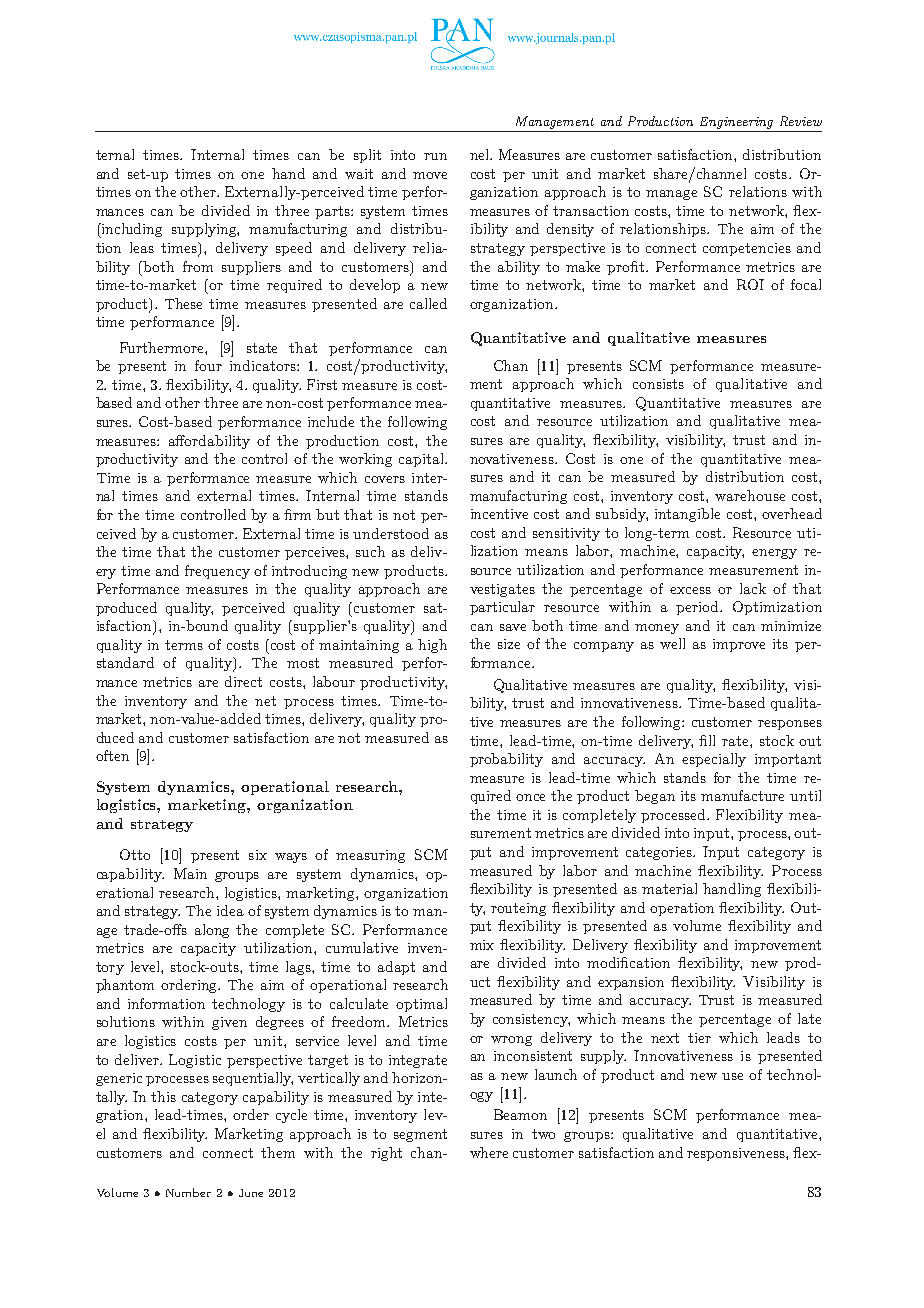 Image resolution: width=924 pixels, height=1308 pixels. Describe the element at coordinates (208, 365) in the image. I see `four` at that location.
